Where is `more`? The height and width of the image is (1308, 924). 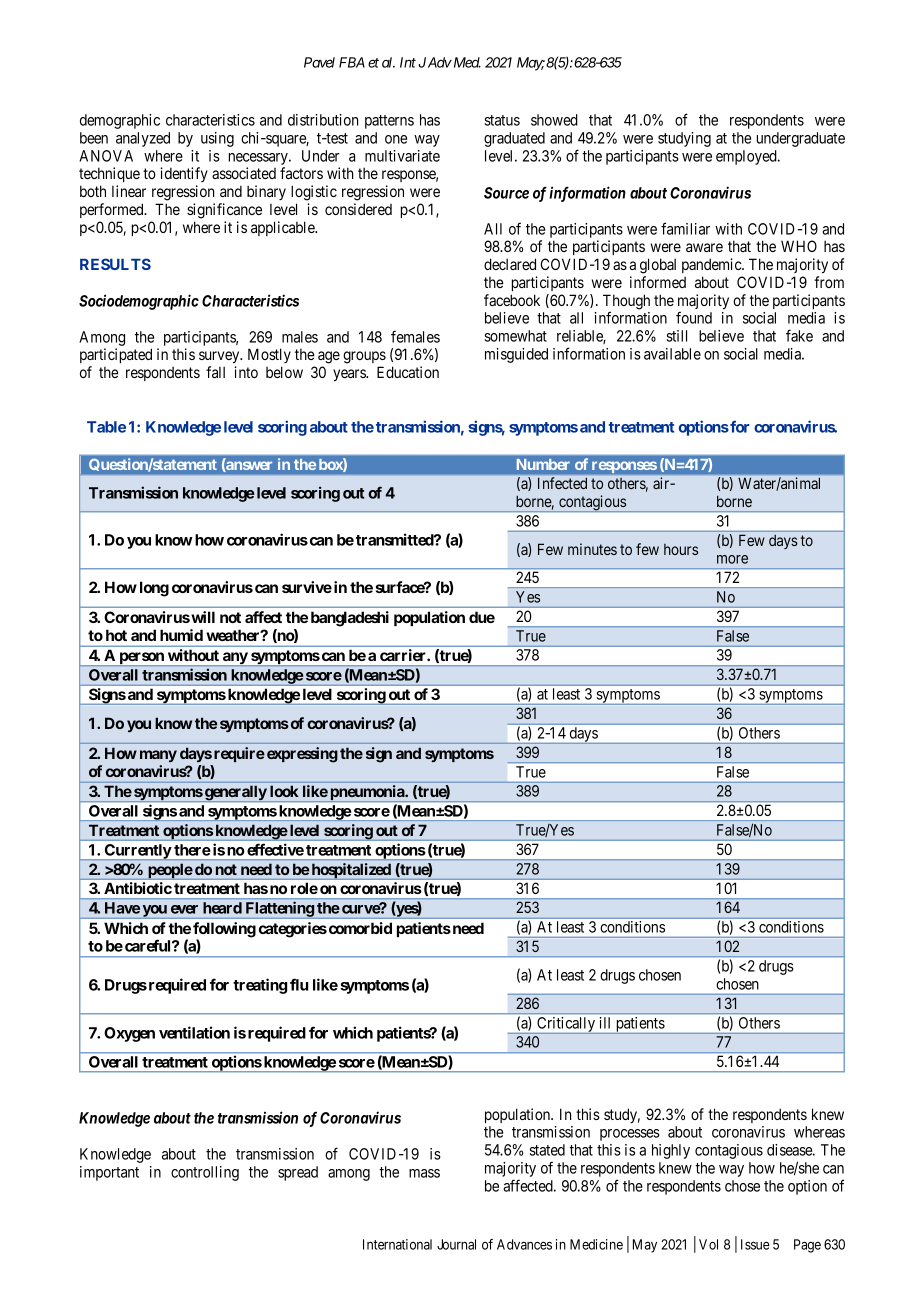
more is located at coordinates (732, 559).
